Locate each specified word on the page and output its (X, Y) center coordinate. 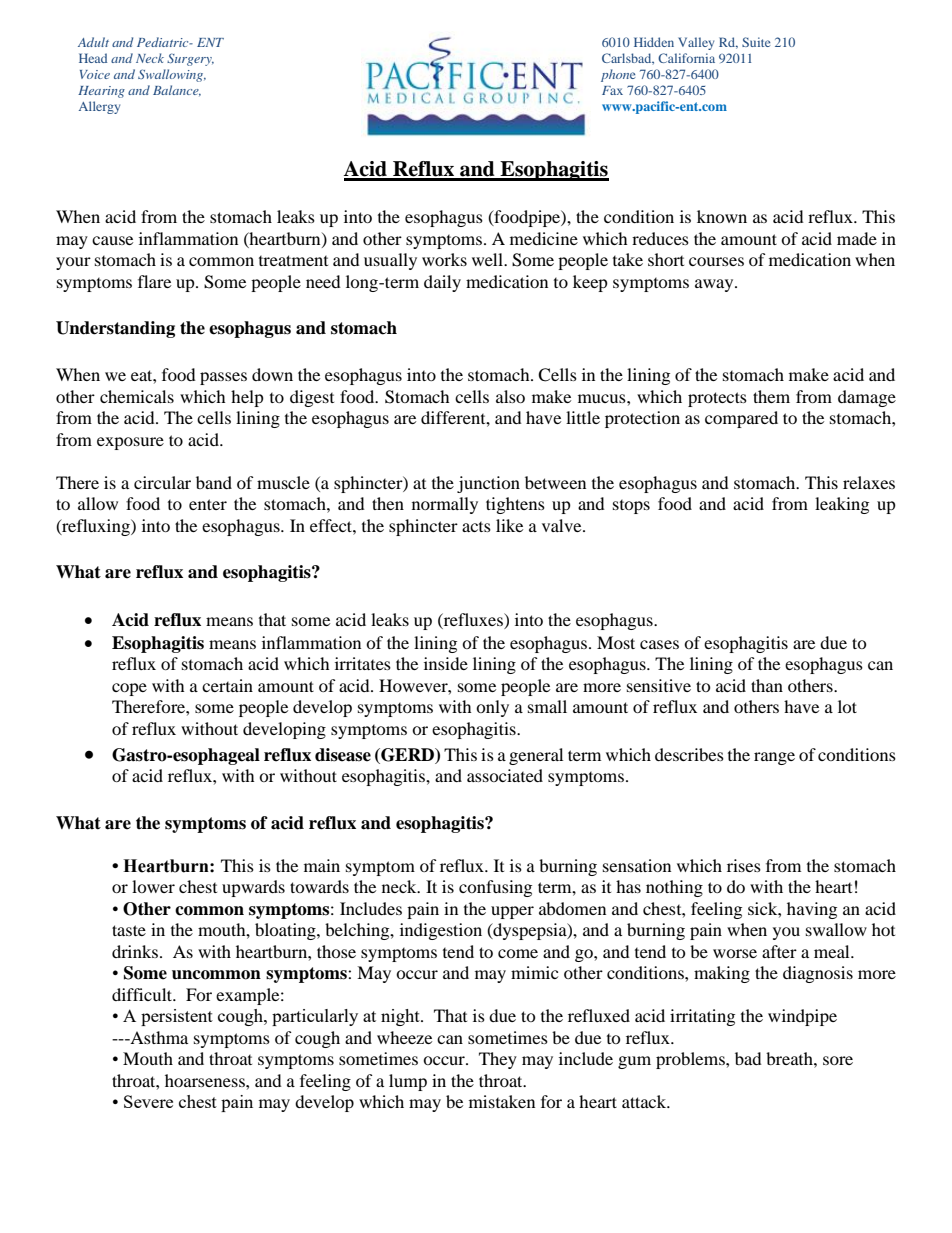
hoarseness (206, 1080)
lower (153, 886)
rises (744, 865)
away (715, 285)
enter (208, 504)
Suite (756, 42)
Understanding (115, 329)
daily (442, 283)
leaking (842, 505)
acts (476, 527)
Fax (612, 90)
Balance (177, 90)
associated (505, 775)
